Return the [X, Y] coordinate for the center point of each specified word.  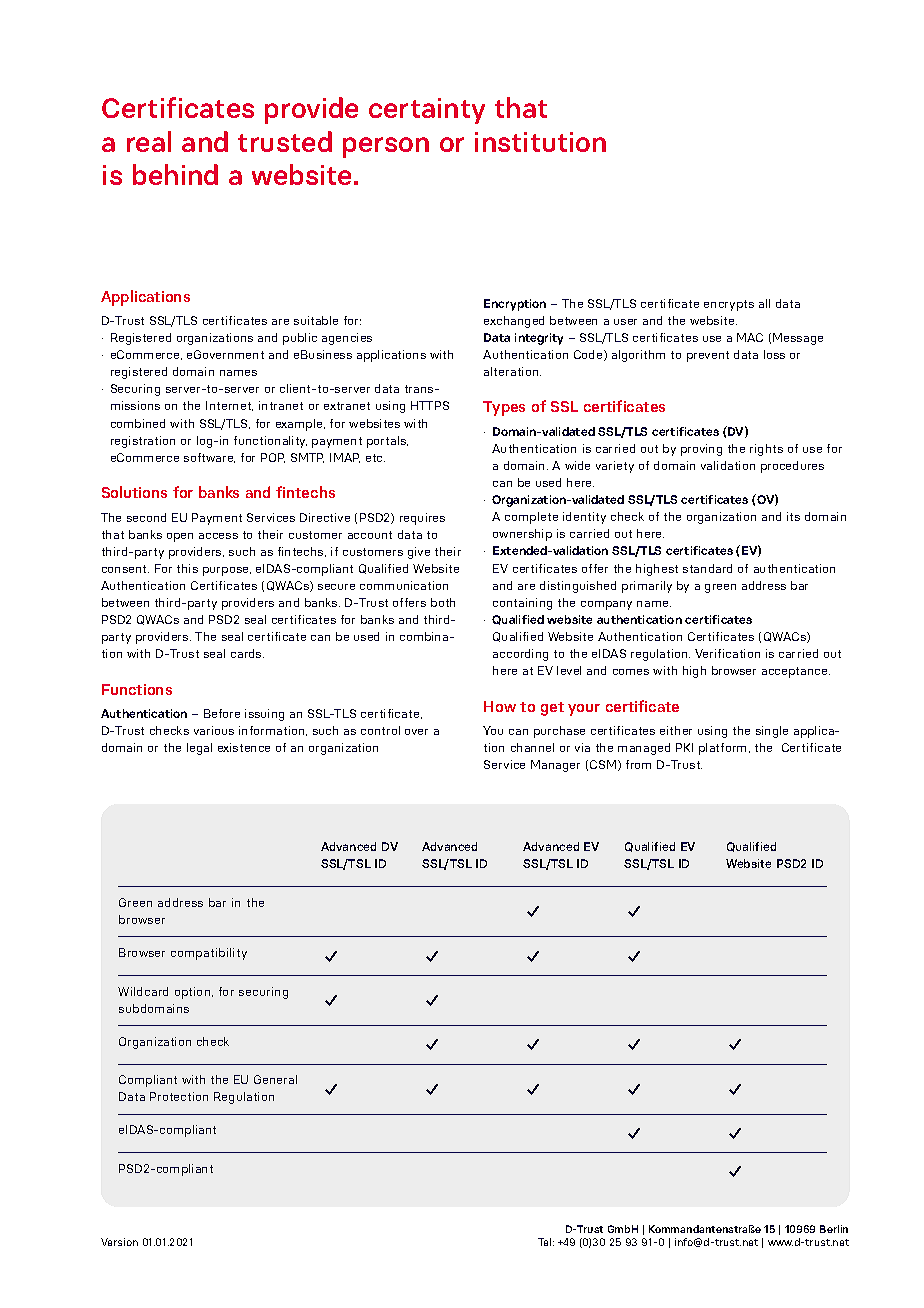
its [793, 516]
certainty [427, 111]
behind [175, 174]
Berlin [834, 1229]
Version [119, 1242]
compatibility [209, 954]
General [275, 1079]
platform [724, 749]
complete [531, 518]
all [764, 303]
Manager [555, 766]
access [218, 536]
